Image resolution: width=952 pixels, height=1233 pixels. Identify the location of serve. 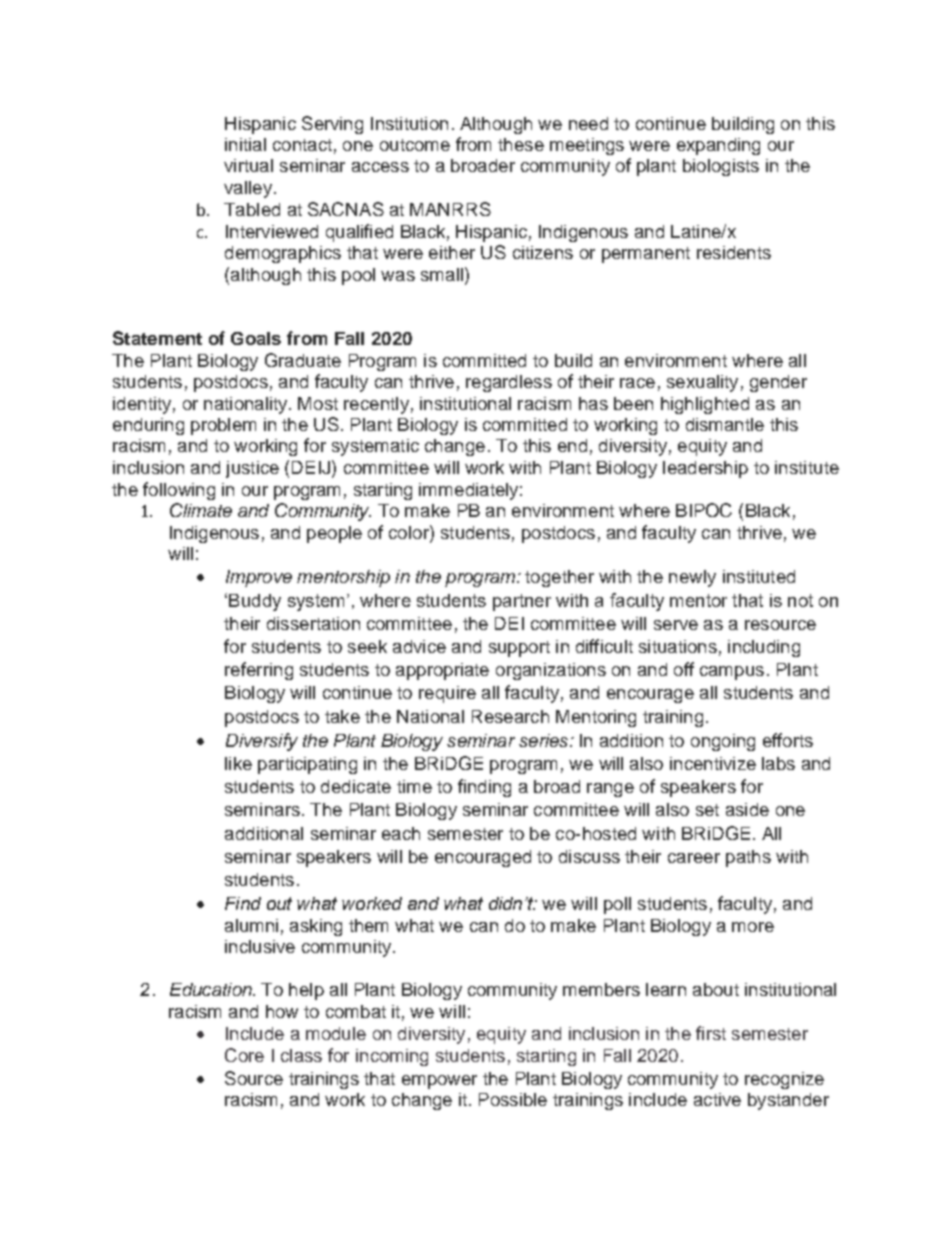
(676, 625).
